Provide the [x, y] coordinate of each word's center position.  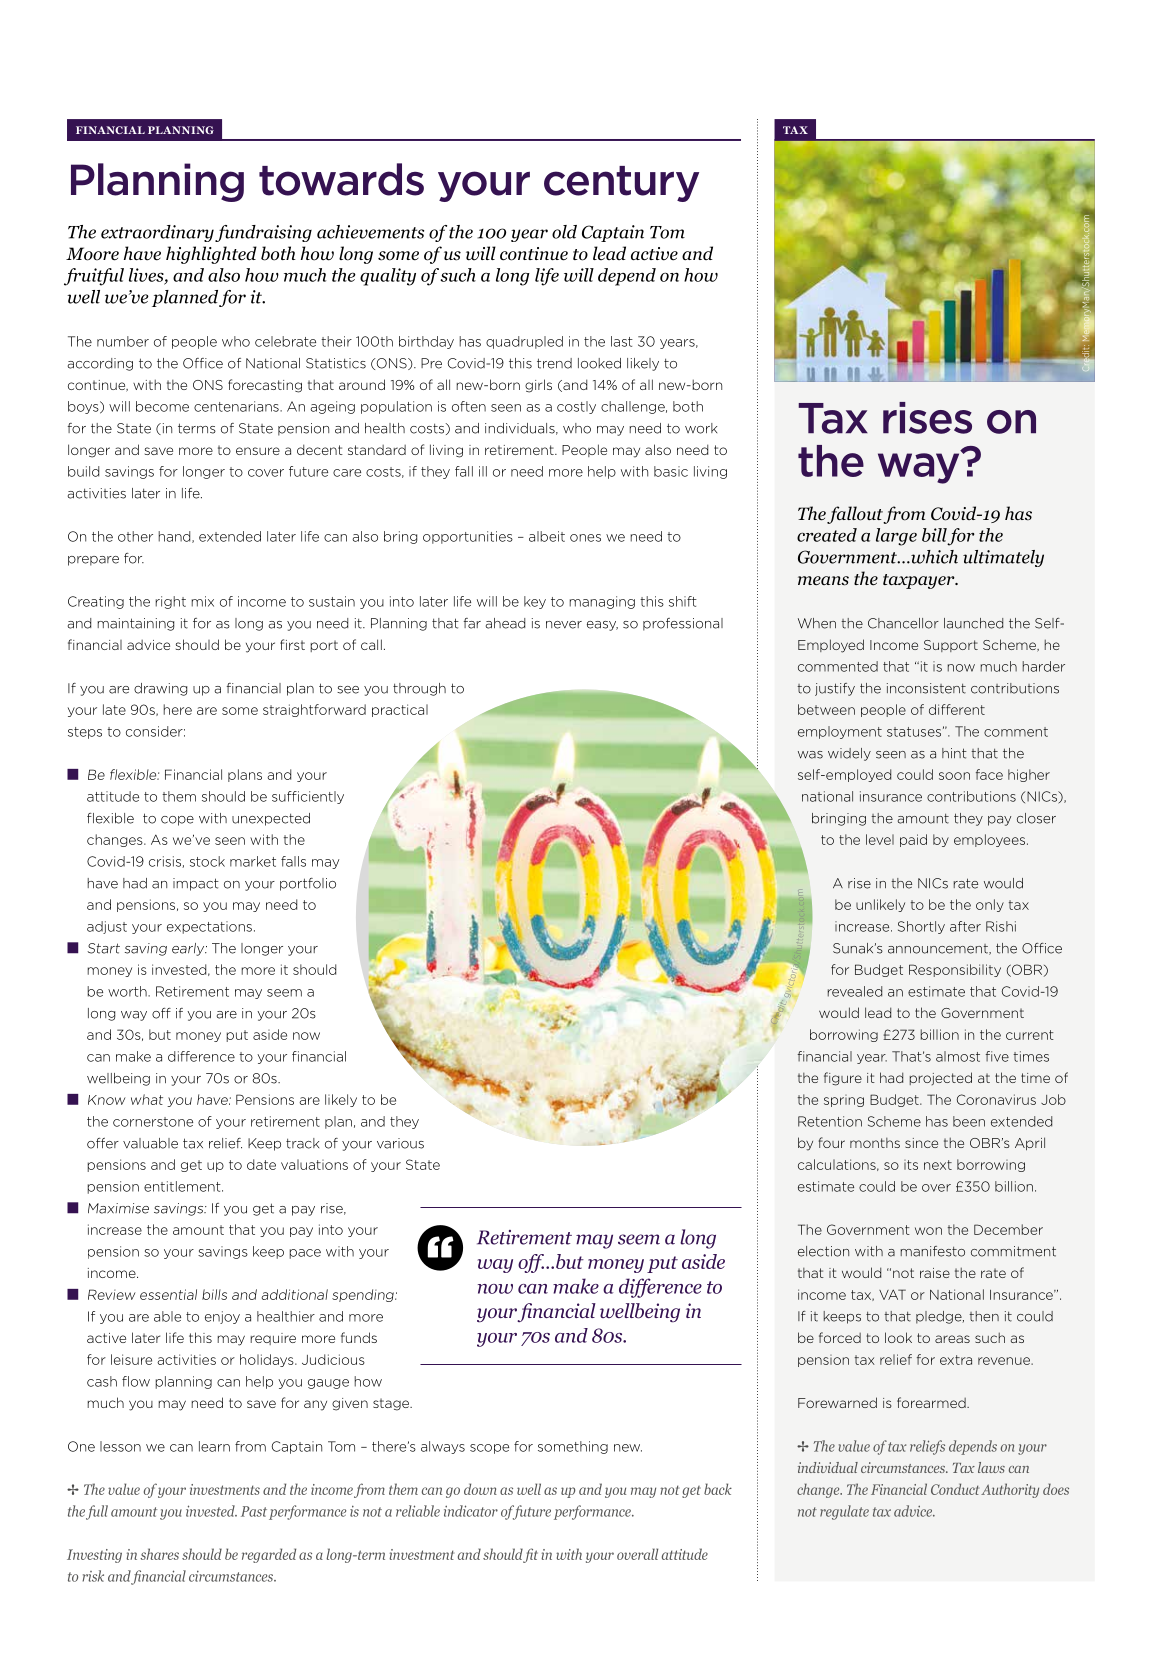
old [564, 232]
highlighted [211, 255]
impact [196, 884]
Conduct [955, 1489]
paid [913, 840]
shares [159, 1554]
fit [530, 1555]
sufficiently [308, 797]
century [621, 184]
